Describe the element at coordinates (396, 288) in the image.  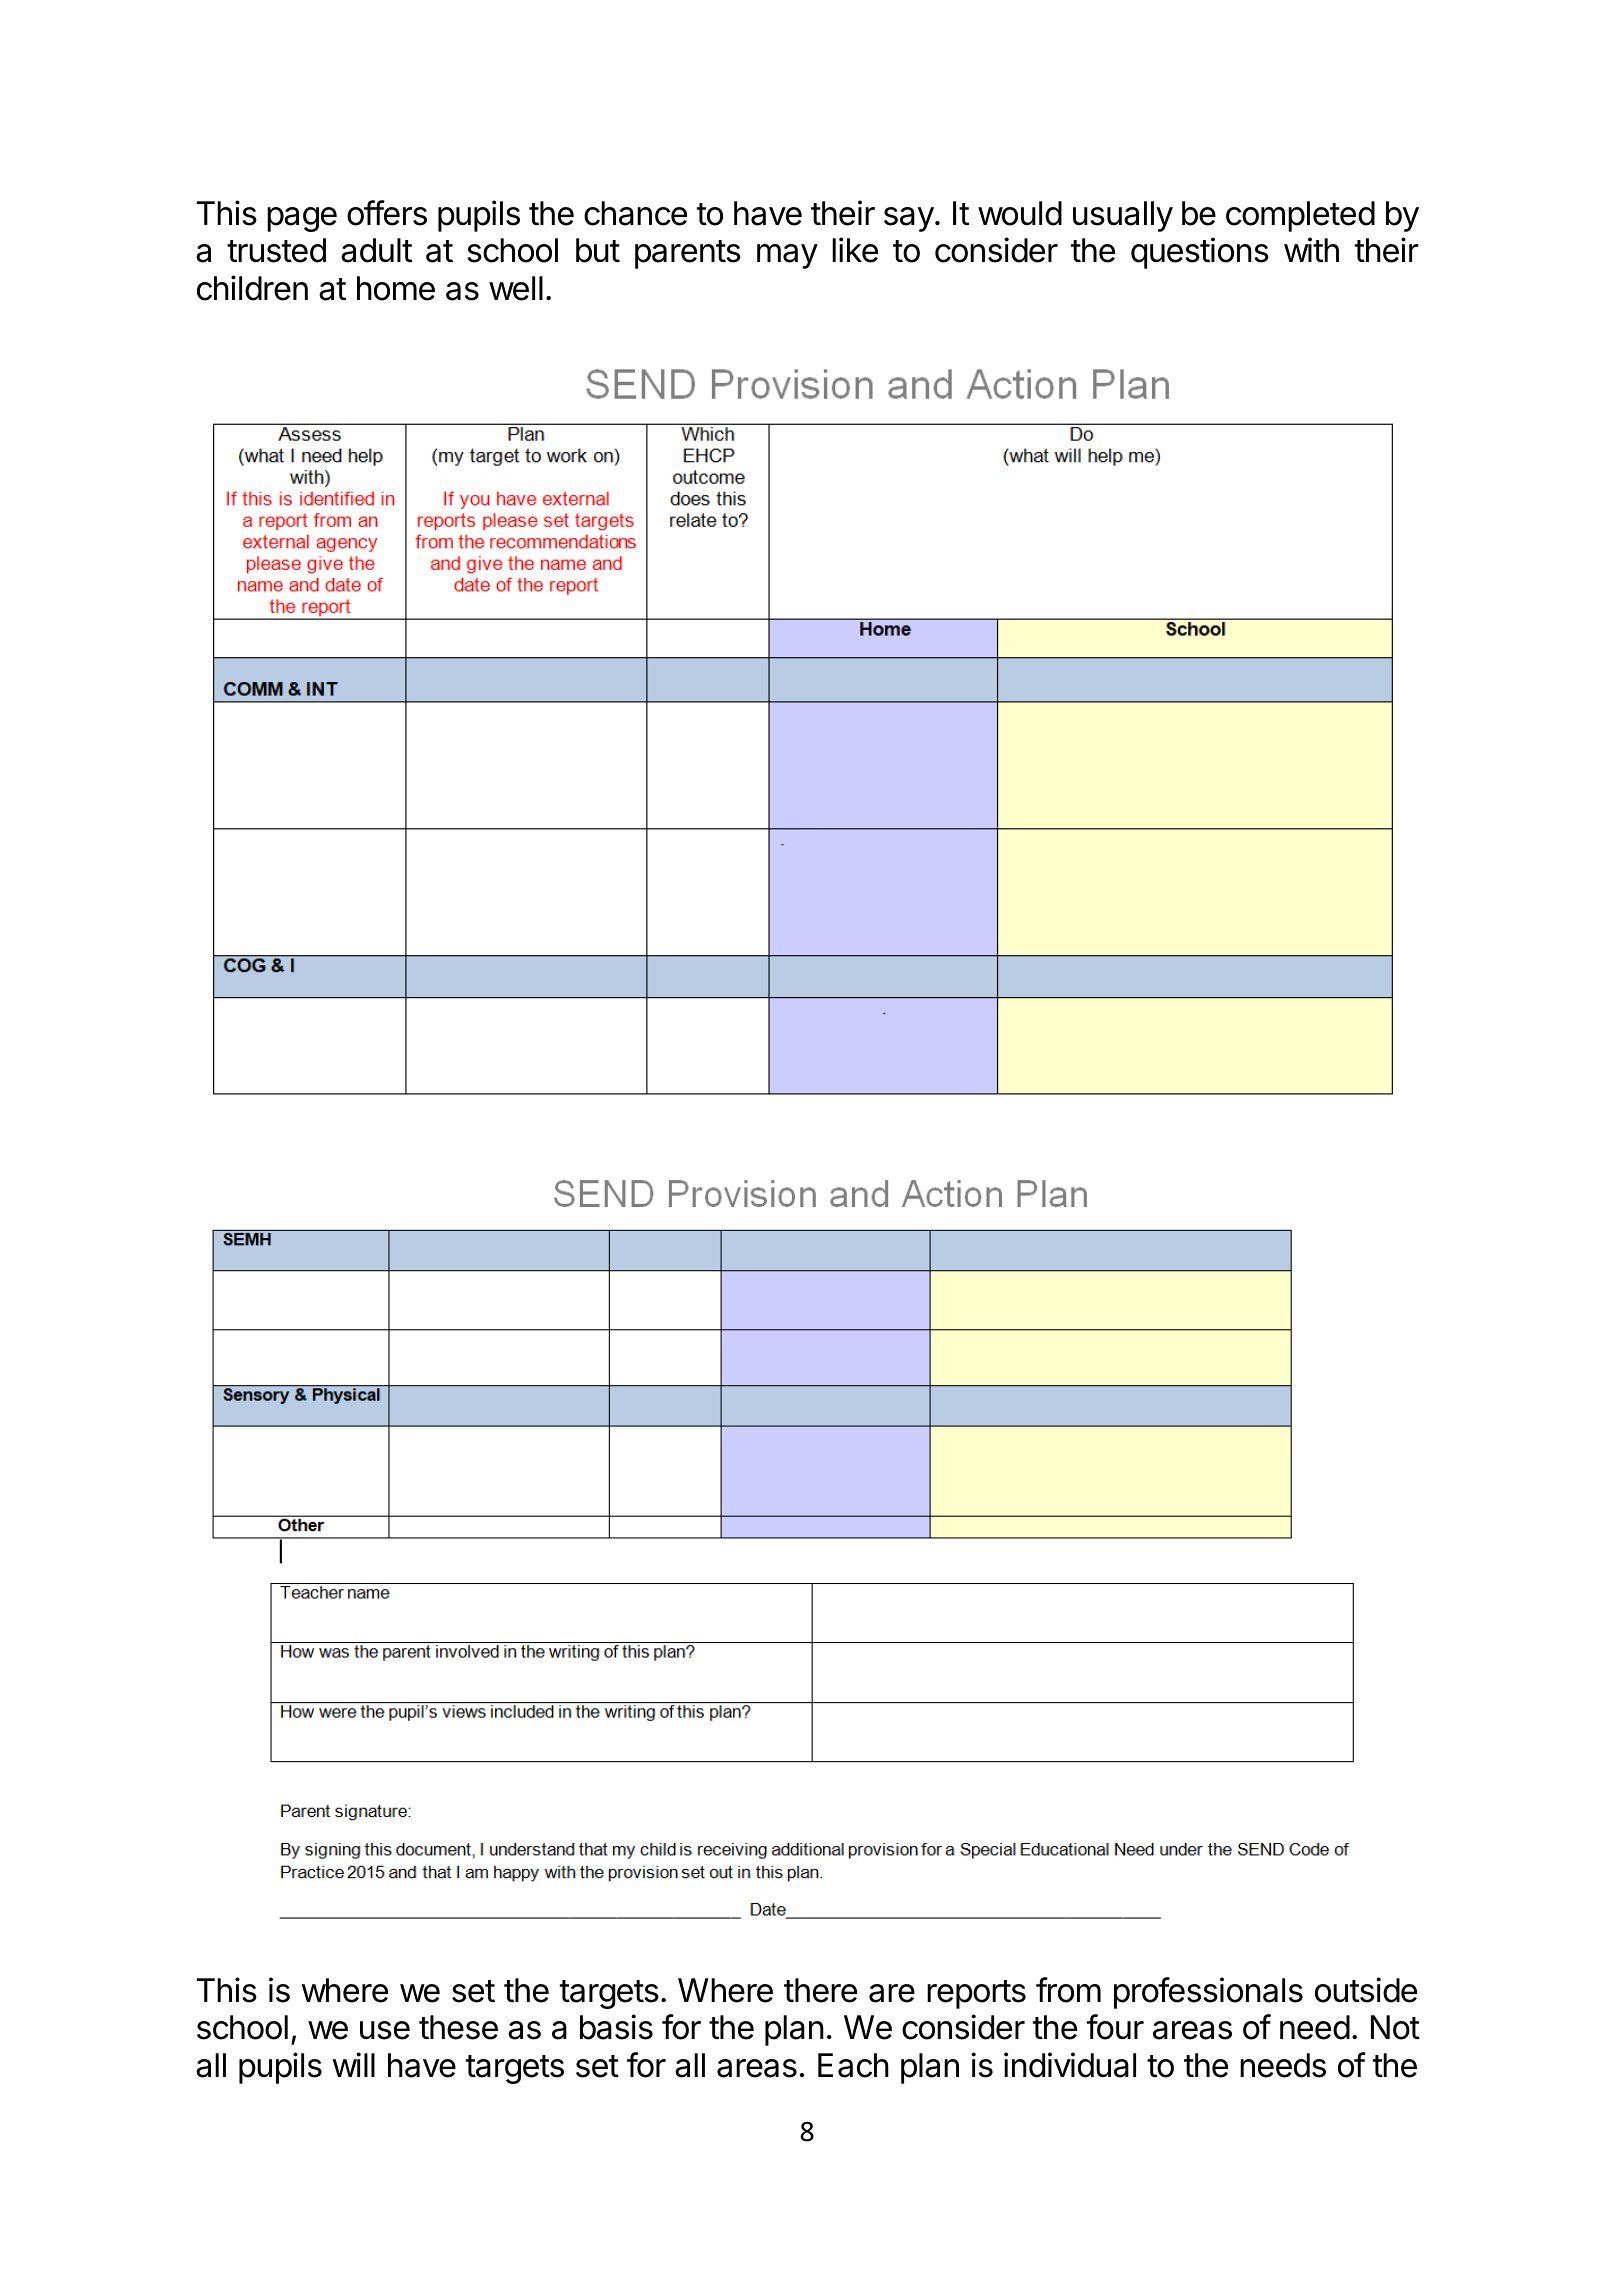
I see `home` at that location.
